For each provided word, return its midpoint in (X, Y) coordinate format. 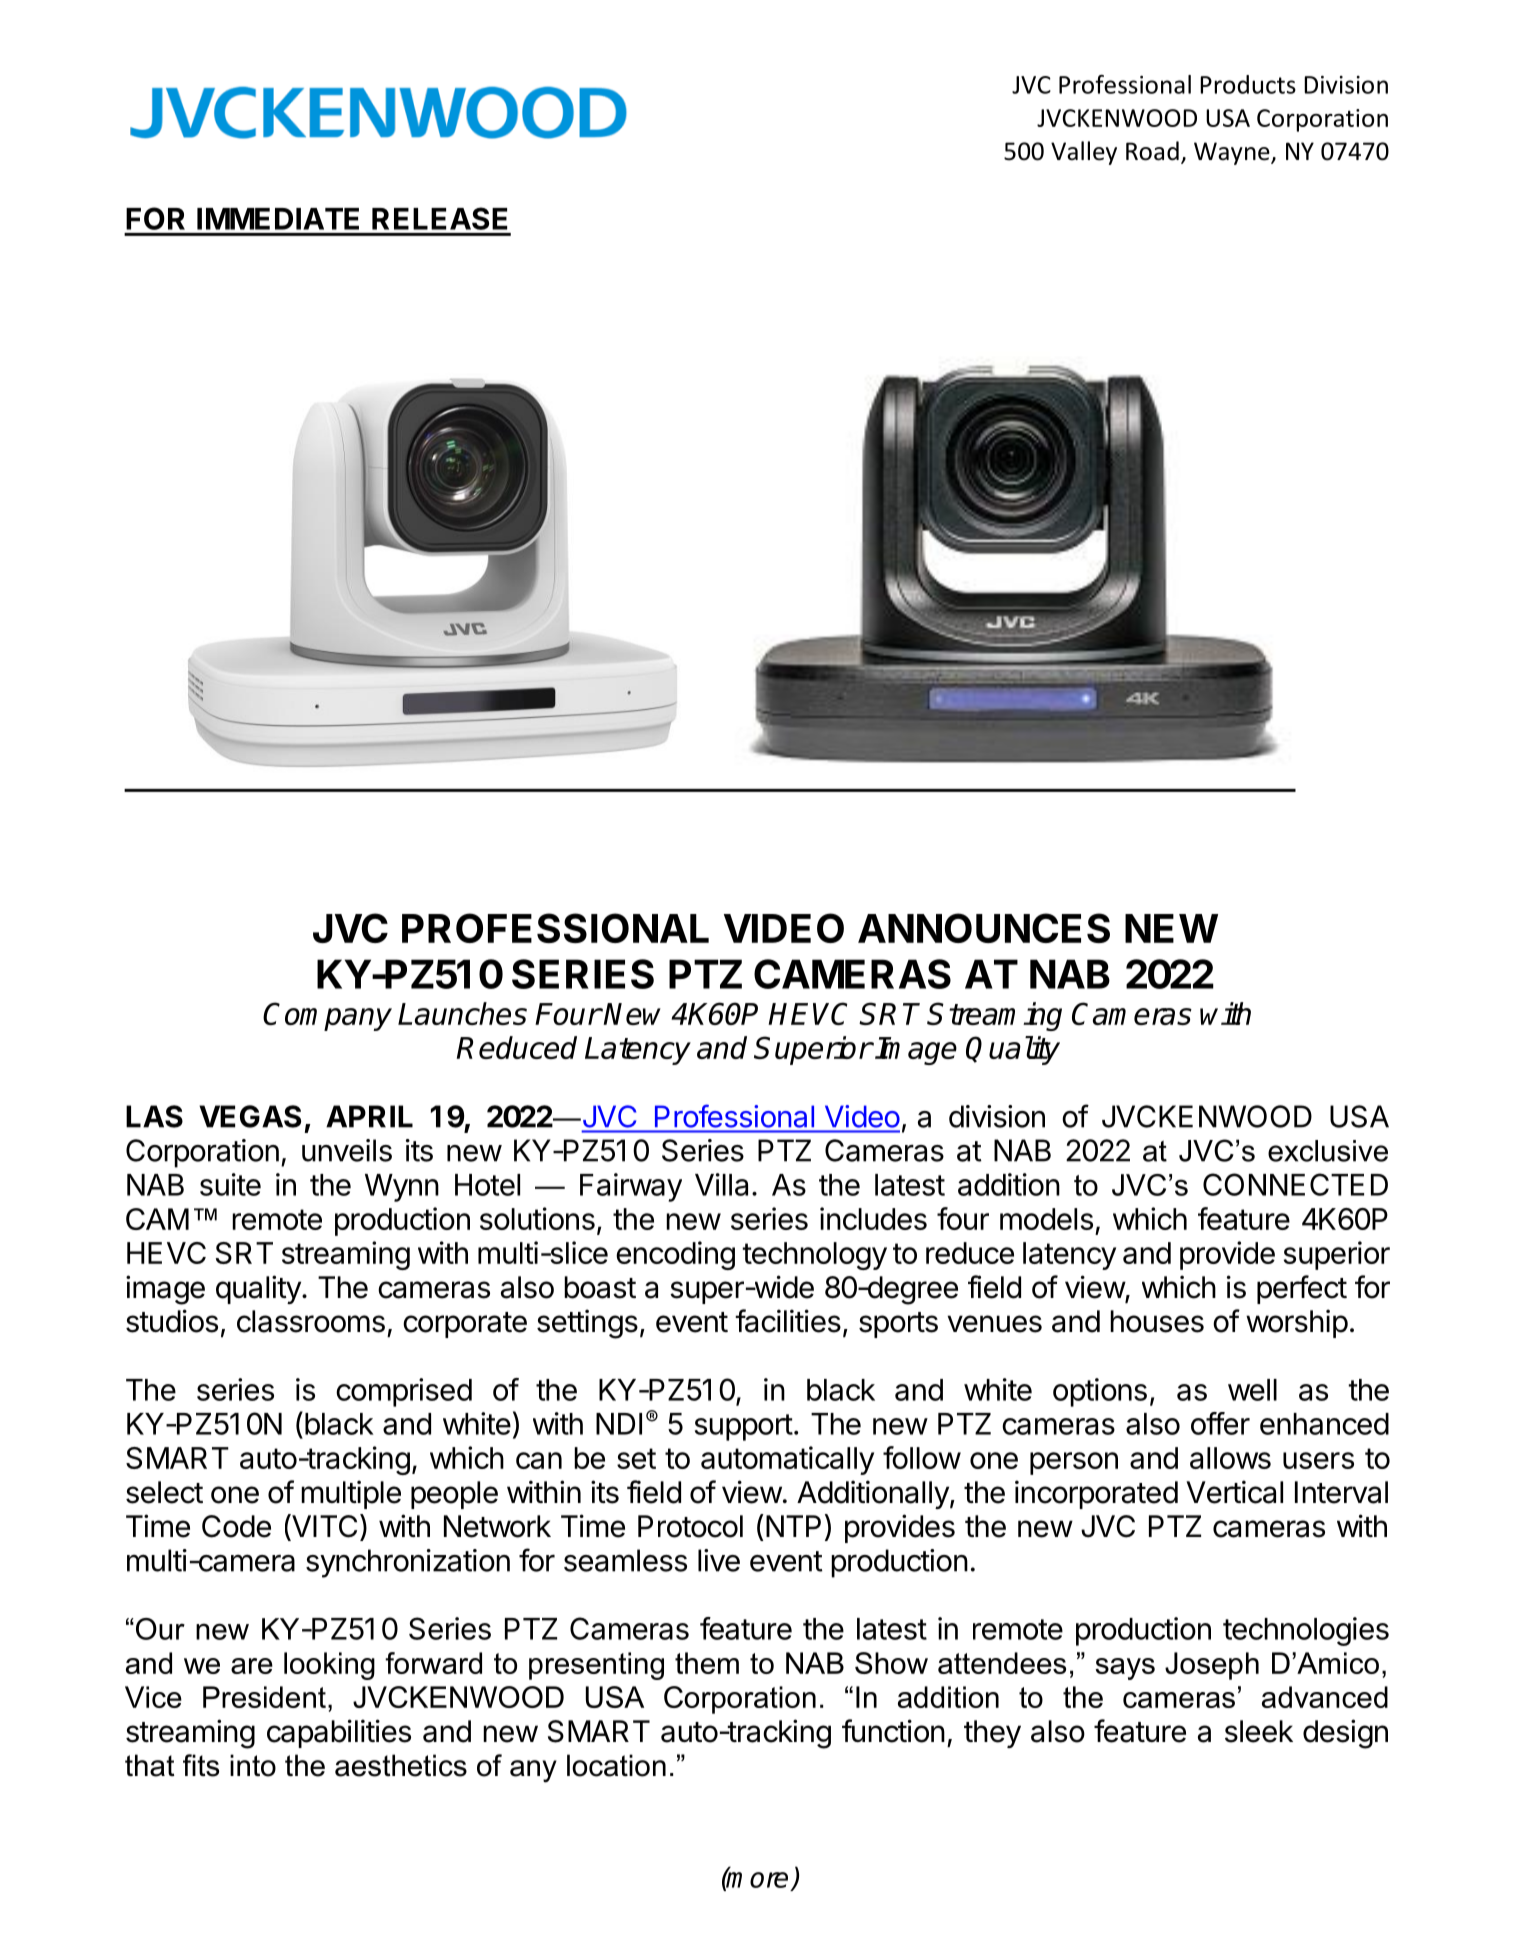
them (707, 1663)
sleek (1259, 1731)
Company (327, 1016)
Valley (1084, 153)
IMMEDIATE (278, 219)
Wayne (1233, 153)
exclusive (1328, 1151)
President (264, 1697)
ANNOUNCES (984, 928)
